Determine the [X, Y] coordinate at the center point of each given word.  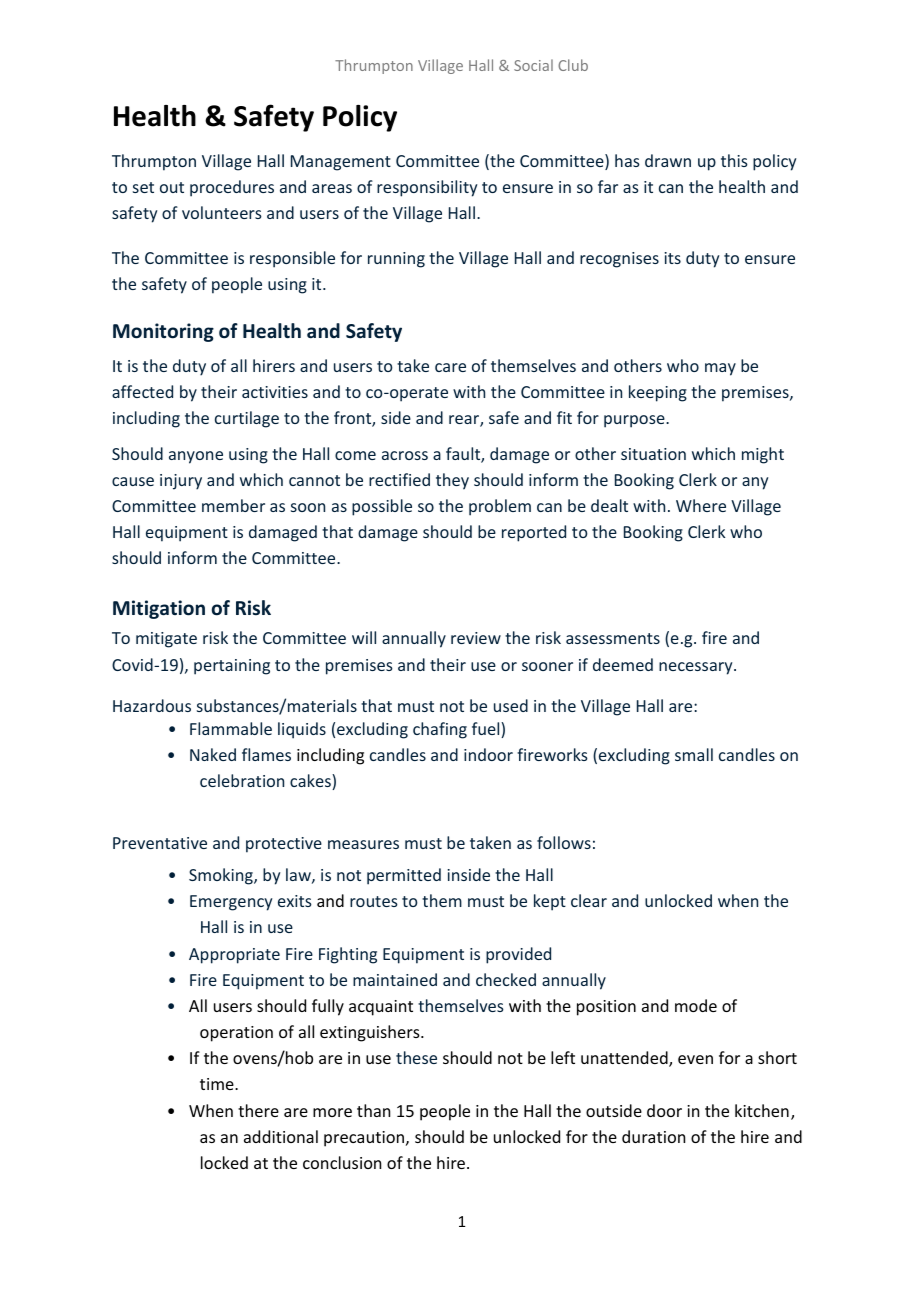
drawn [668, 160]
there [258, 1110]
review [476, 638]
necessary [697, 668]
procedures [232, 188]
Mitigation [159, 609]
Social [533, 65]
